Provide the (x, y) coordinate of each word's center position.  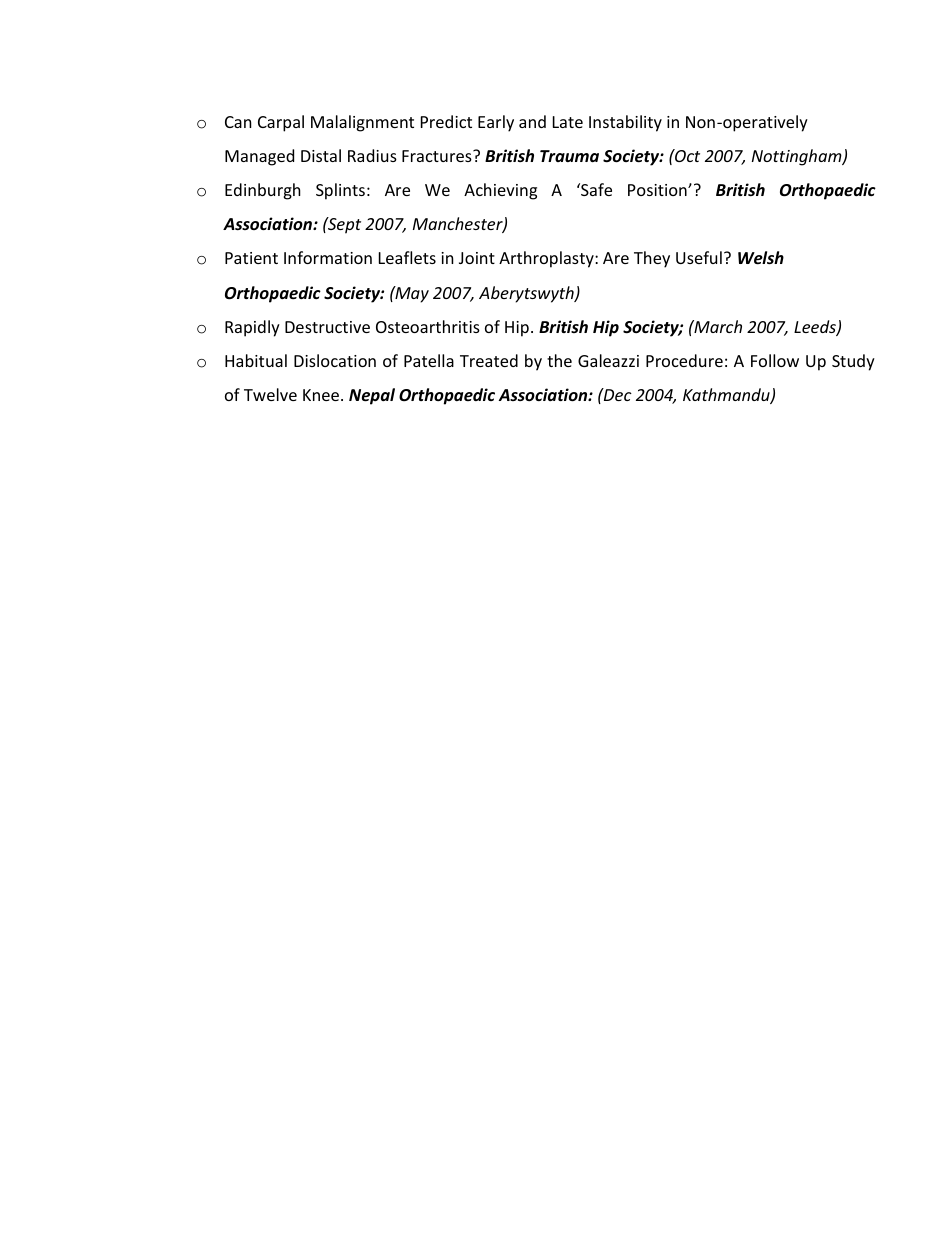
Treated (489, 360)
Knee (321, 395)
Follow (775, 360)
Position (658, 190)
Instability (625, 123)
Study (853, 362)
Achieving (500, 191)
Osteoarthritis (428, 326)
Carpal (281, 123)
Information (328, 257)
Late (568, 122)
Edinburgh (263, 191)
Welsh (761, 258)
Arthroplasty (547, 259)
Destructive (327, 327)
